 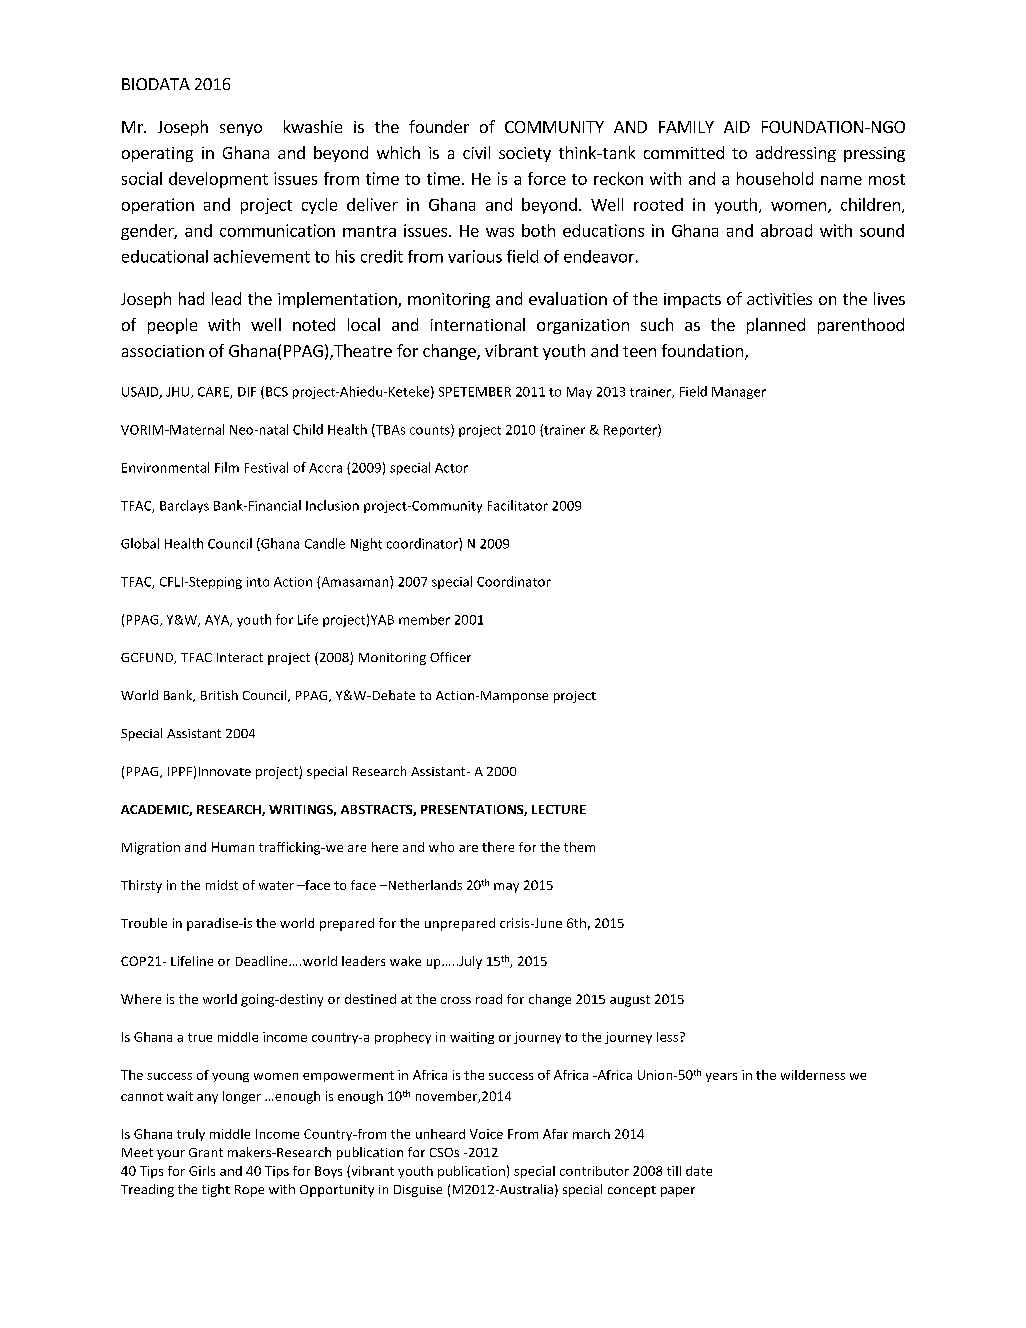 What do you see at coordinates (579, 847) in the screenshot?
I see `them` at bounding box center [579, 847].
